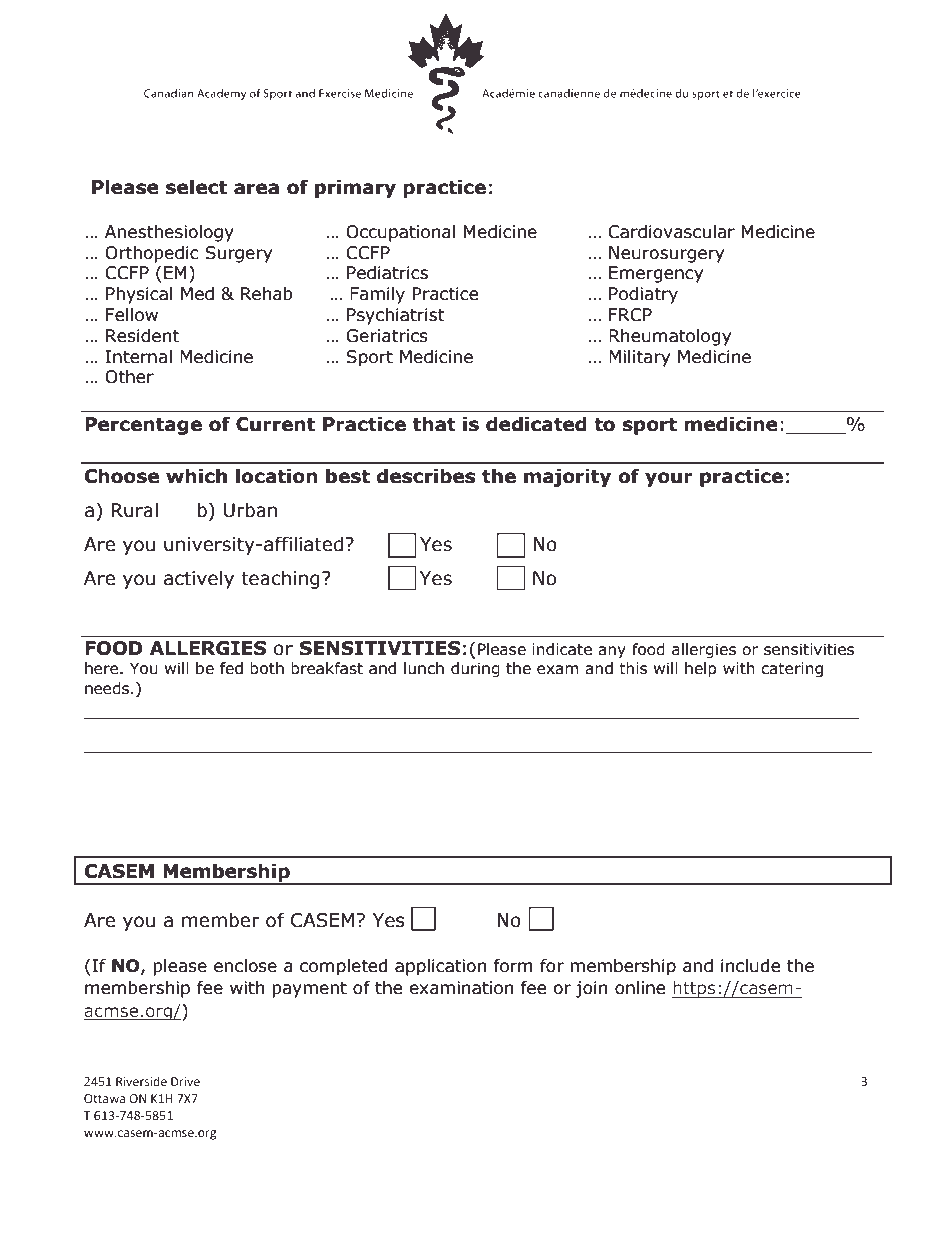  I want to click on during, so click(475, 669).
